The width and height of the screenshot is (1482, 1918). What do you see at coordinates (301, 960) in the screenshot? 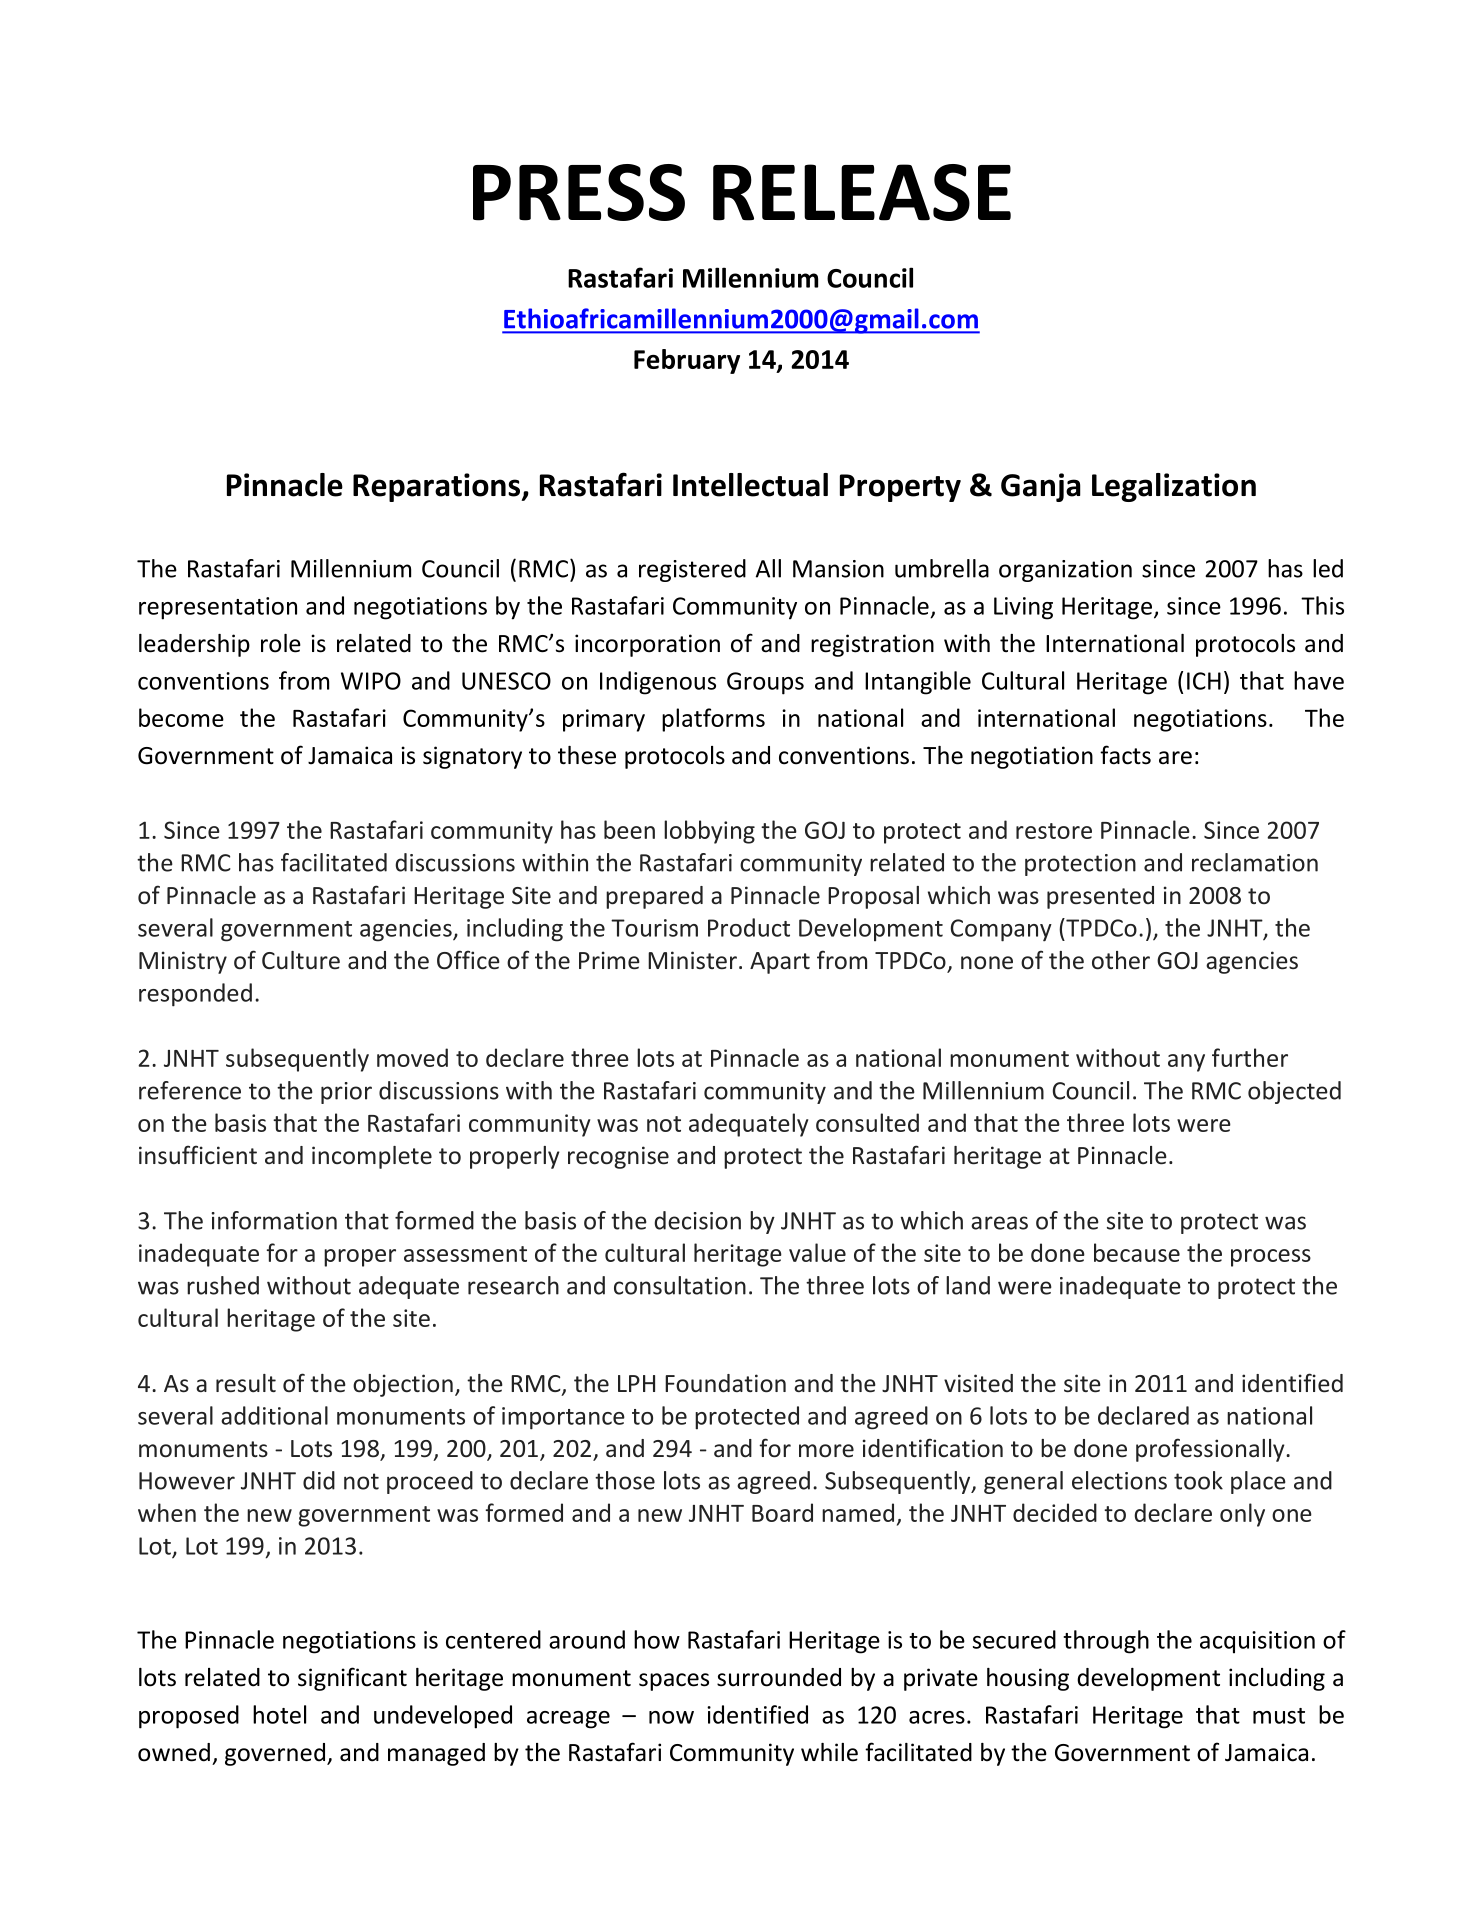
I see `Culture` at bounding box center [301, 960].
